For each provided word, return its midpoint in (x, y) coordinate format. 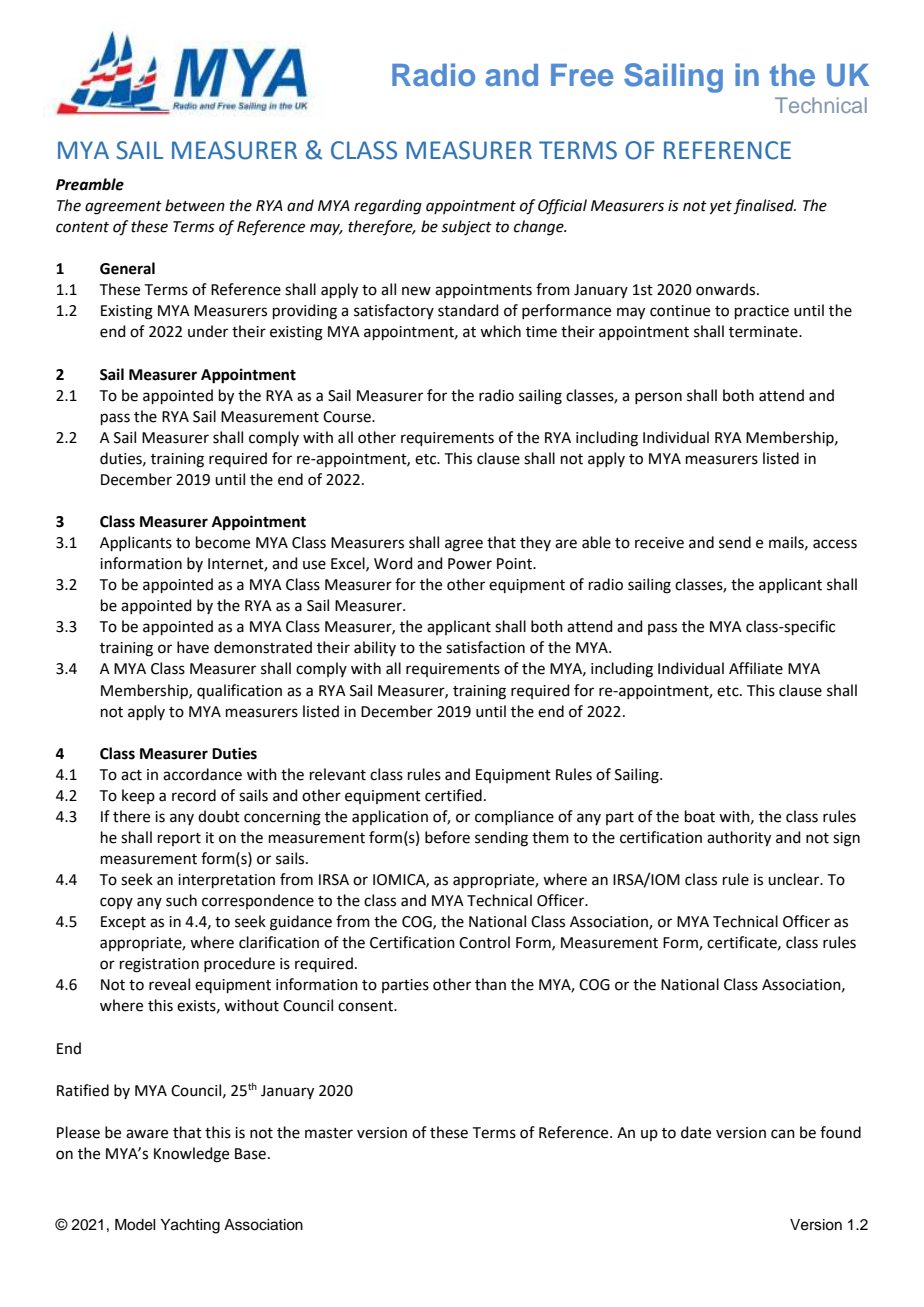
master (329, 1133)
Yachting (190, 1226)
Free (582, 75)
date (696, 1132)
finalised (764, 207)
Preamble (90, 184)
